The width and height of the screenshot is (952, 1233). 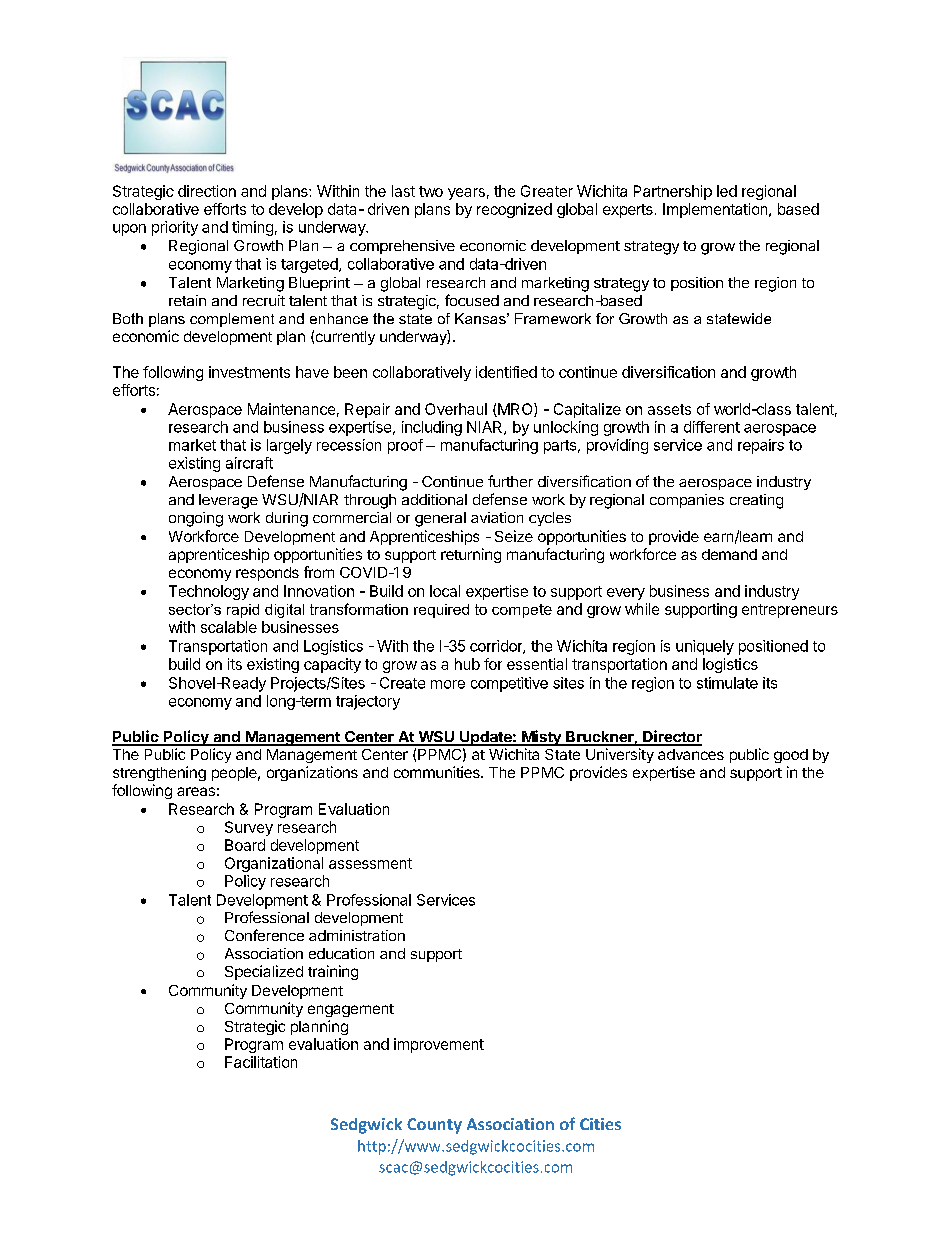 What do you see at coordinates (791, 756) in the screenshot?
I see `good` at bounding box center [791, 756].
